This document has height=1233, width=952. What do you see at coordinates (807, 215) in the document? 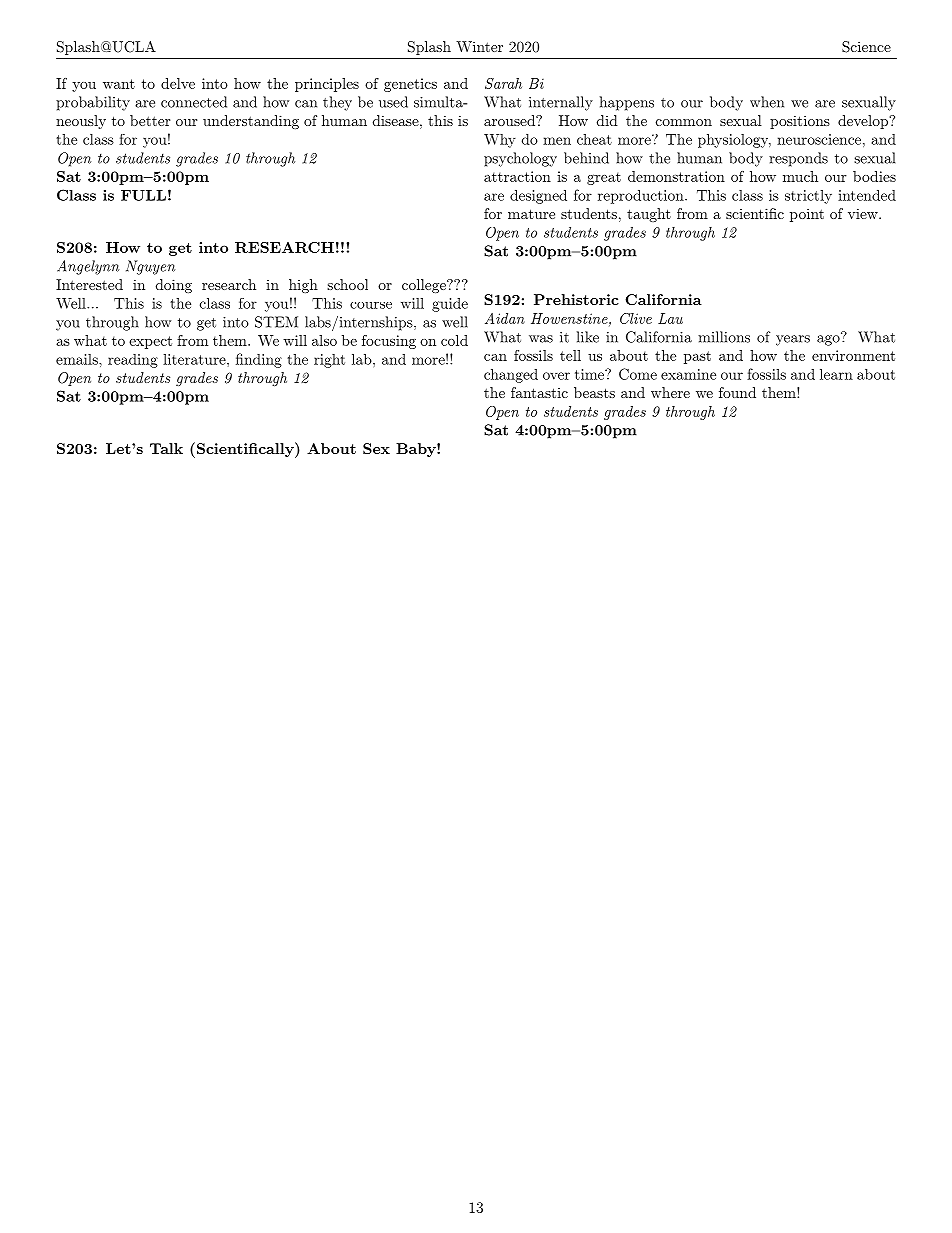
I see `point` at bounding box center [807, 215].
